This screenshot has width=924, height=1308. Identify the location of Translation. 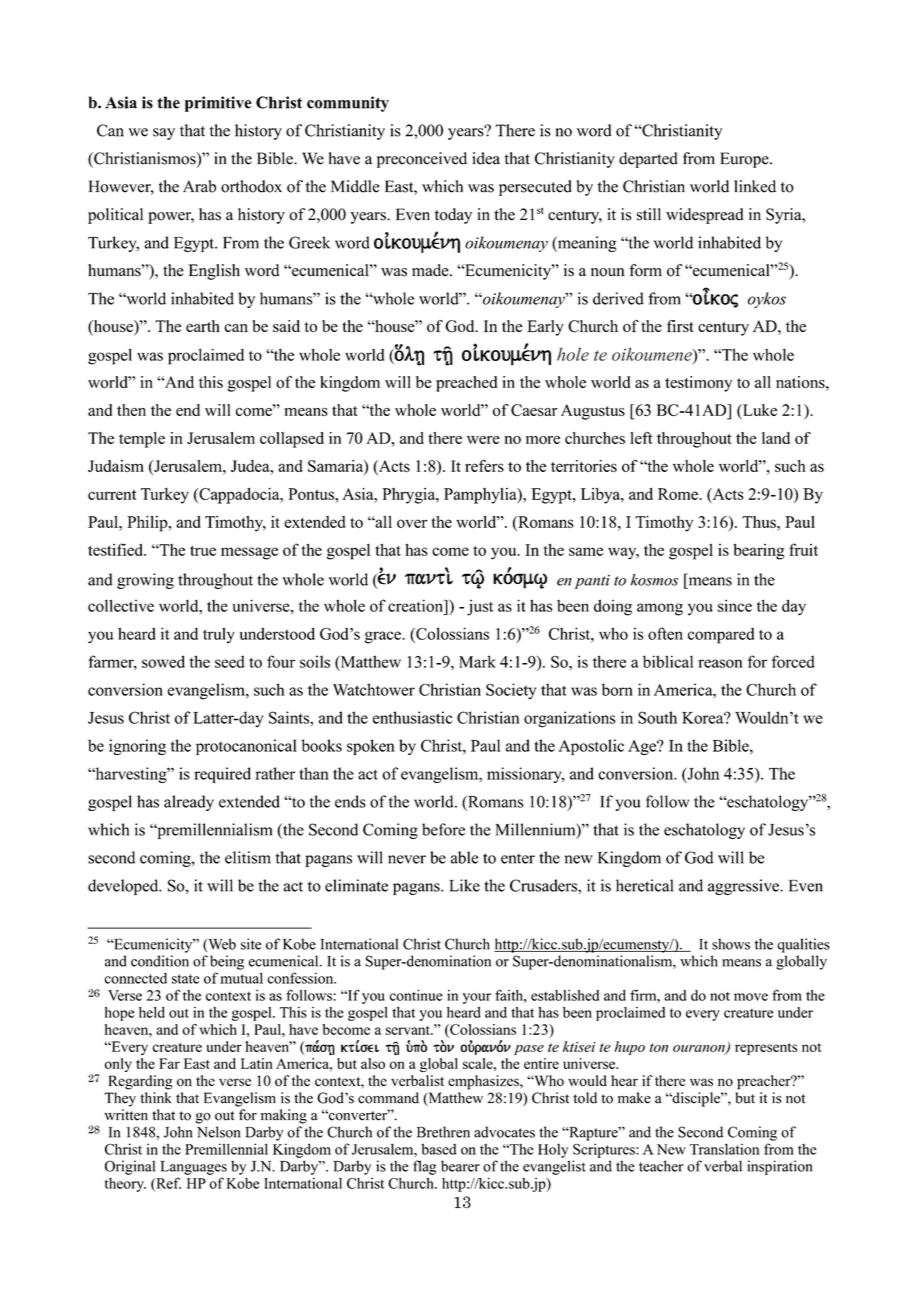
(724, 1149).
